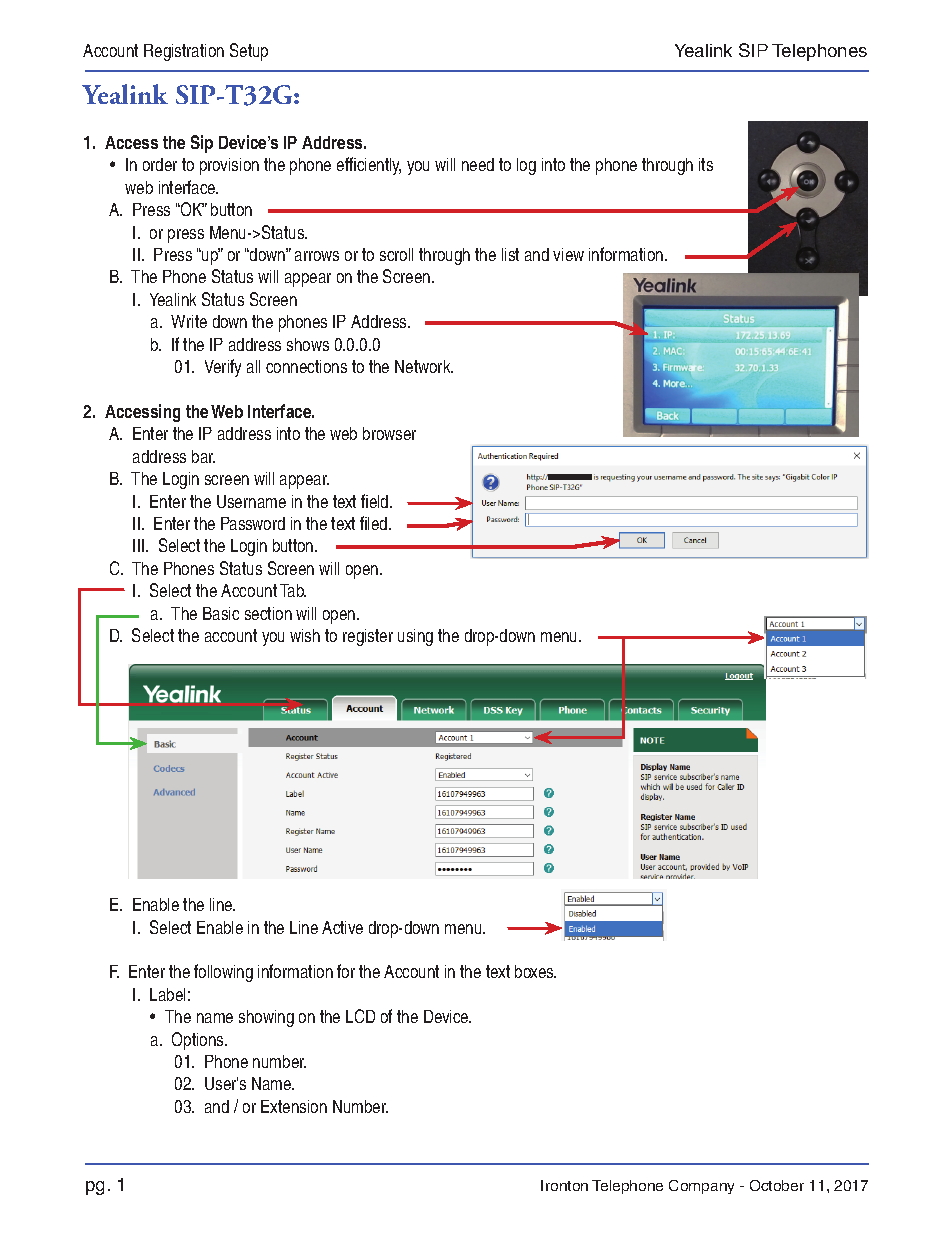  Describe the element at coordinates (478, 164) in the screenshot. I see `need` at that location.
